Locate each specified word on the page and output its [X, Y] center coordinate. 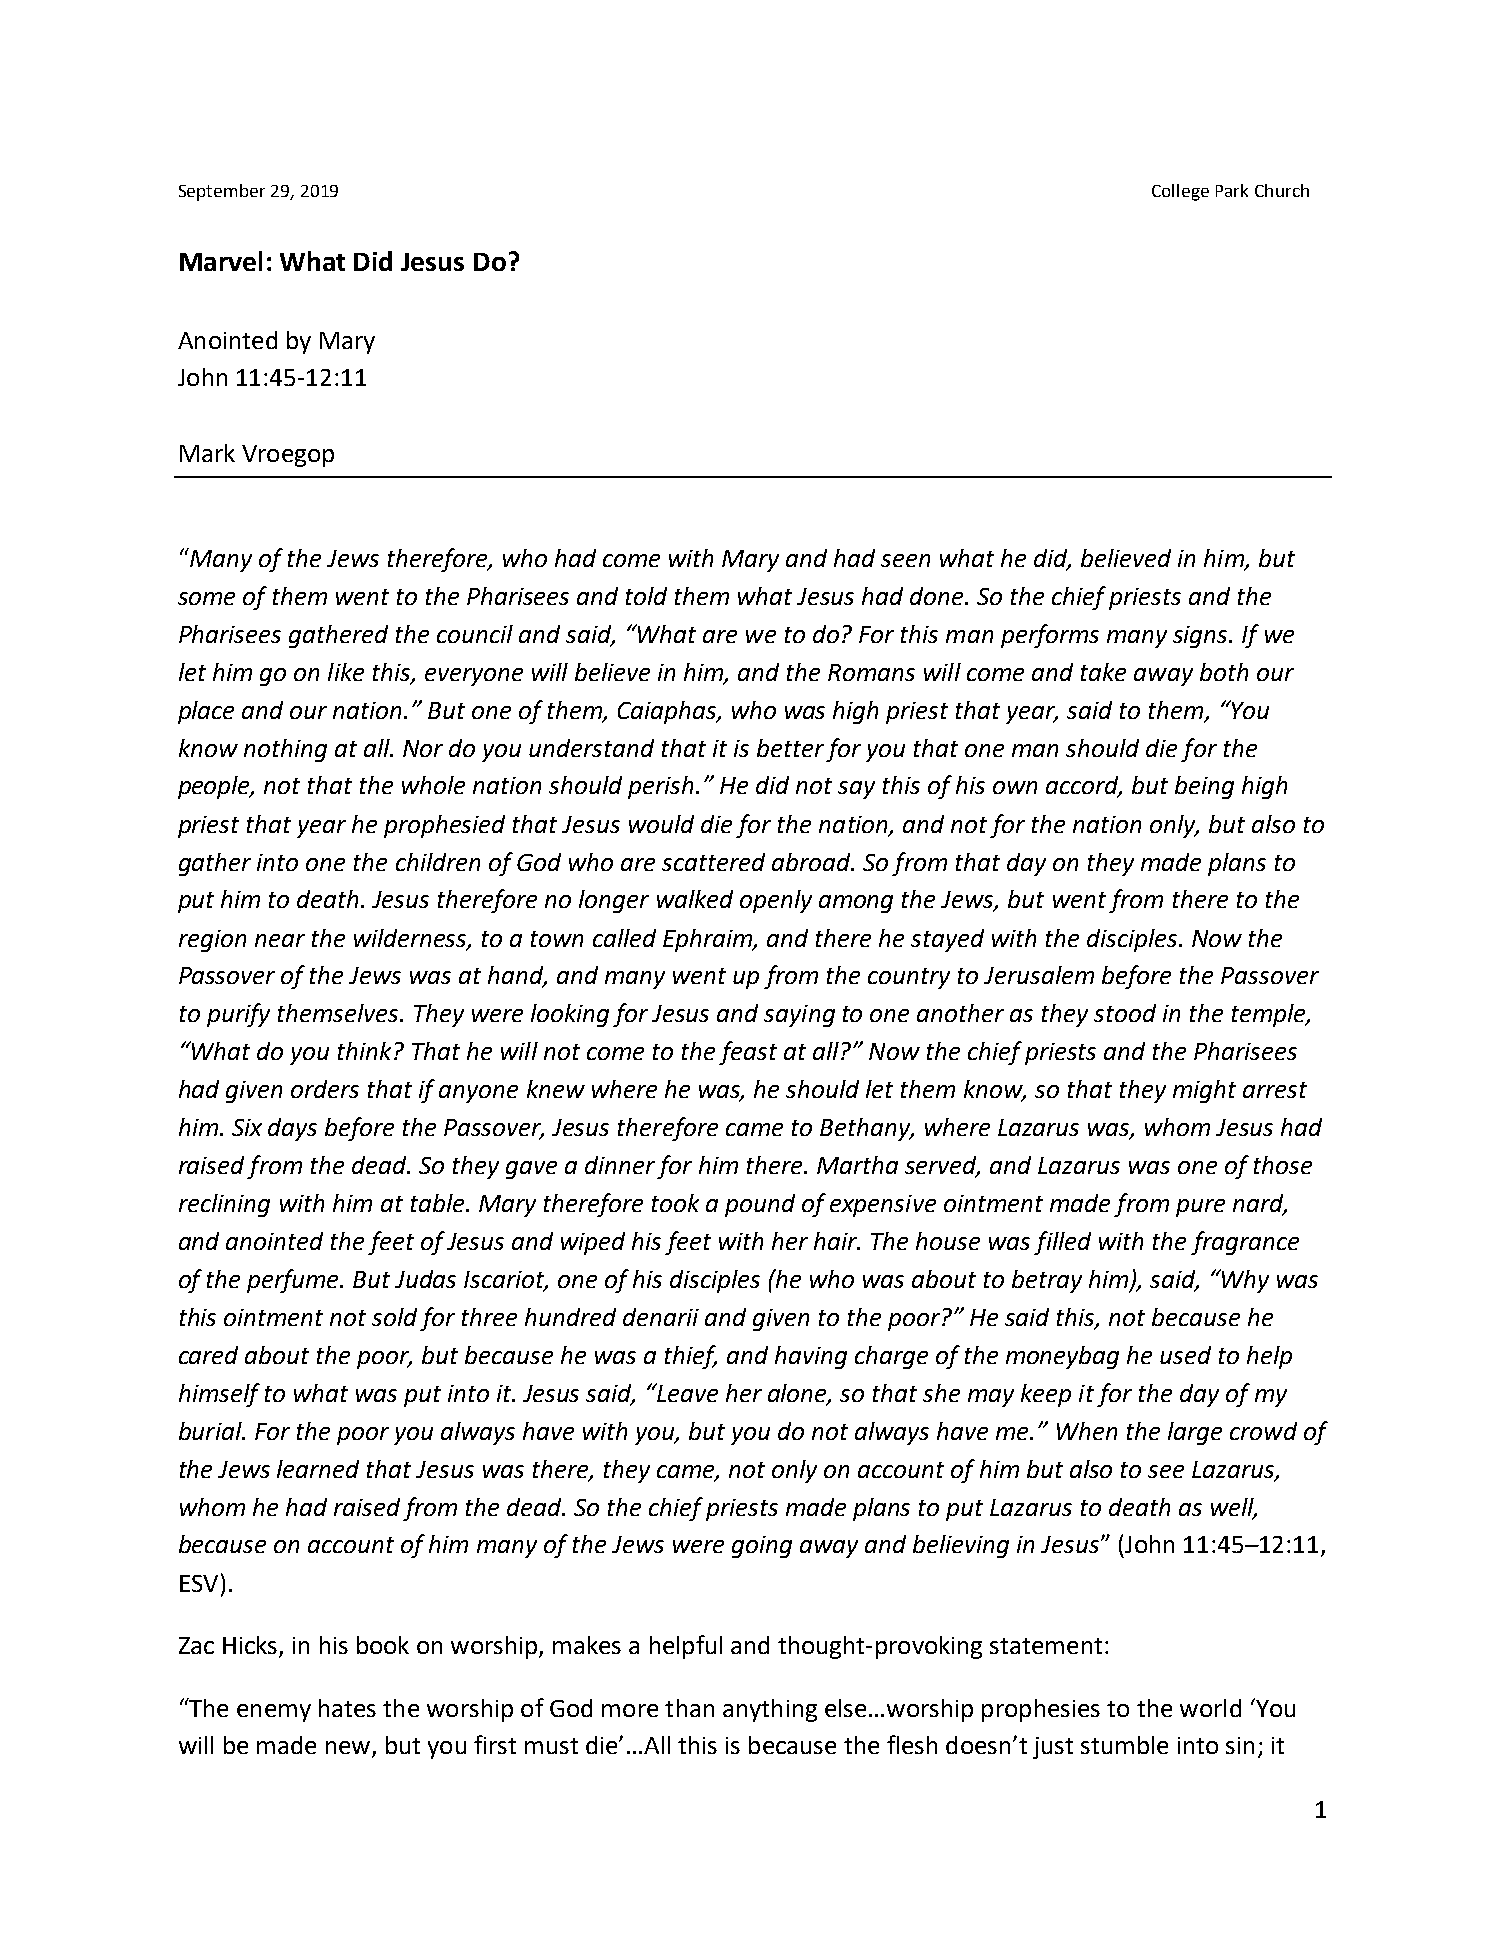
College [1180, 192]
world [1210, 1708]
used [1185, 1355]
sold [394, 1317]
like [346, 672]
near [280, 940]
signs [1202, 637]
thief [691, 1357]
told [646, 596]
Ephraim [709, 940]
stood [1125, 1013]
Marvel [221, 261]
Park [1232, 190]
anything [770, 1710]
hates [347, 1708]
